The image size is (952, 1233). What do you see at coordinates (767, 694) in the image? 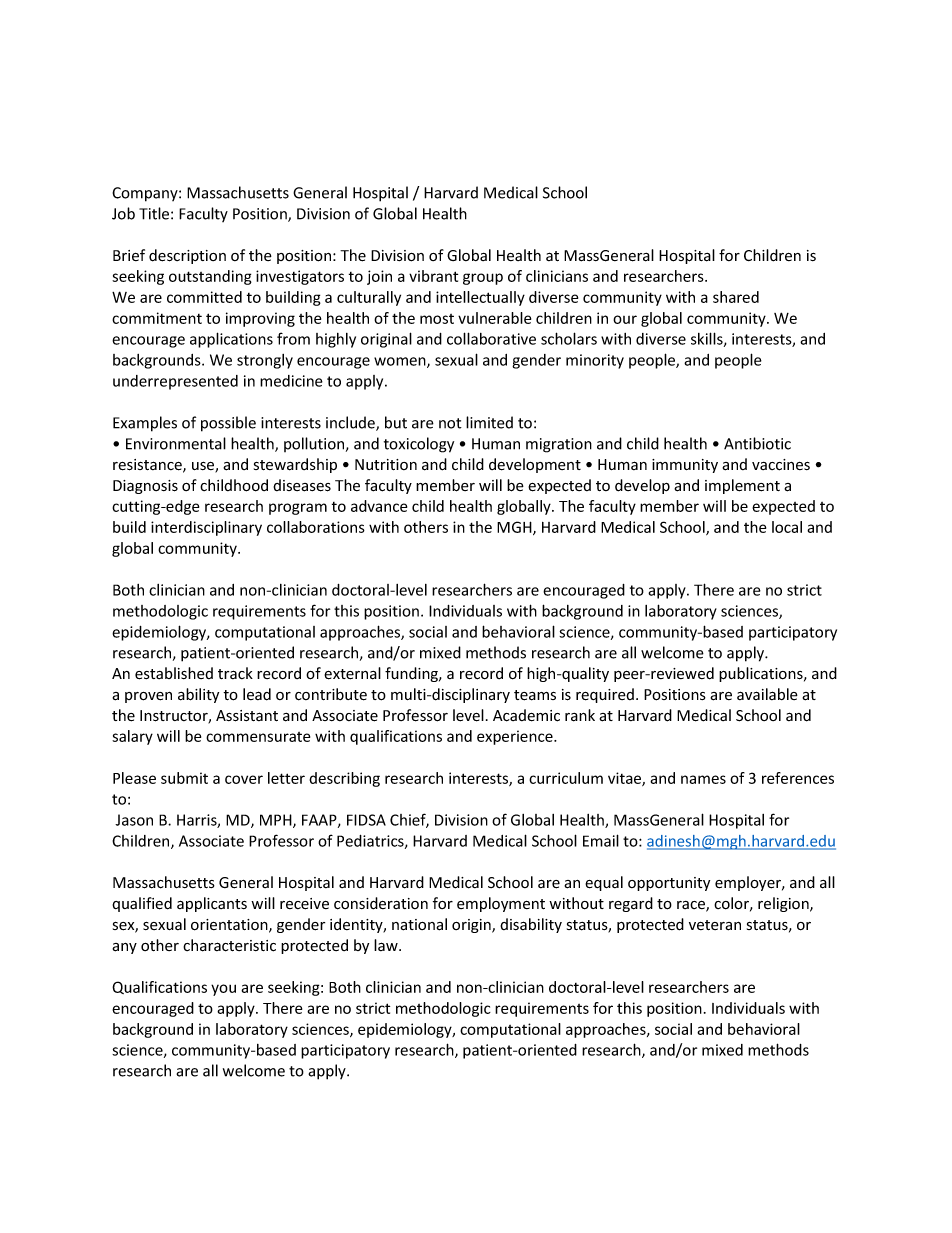
I see `available` at bounding box center [767, 694].
